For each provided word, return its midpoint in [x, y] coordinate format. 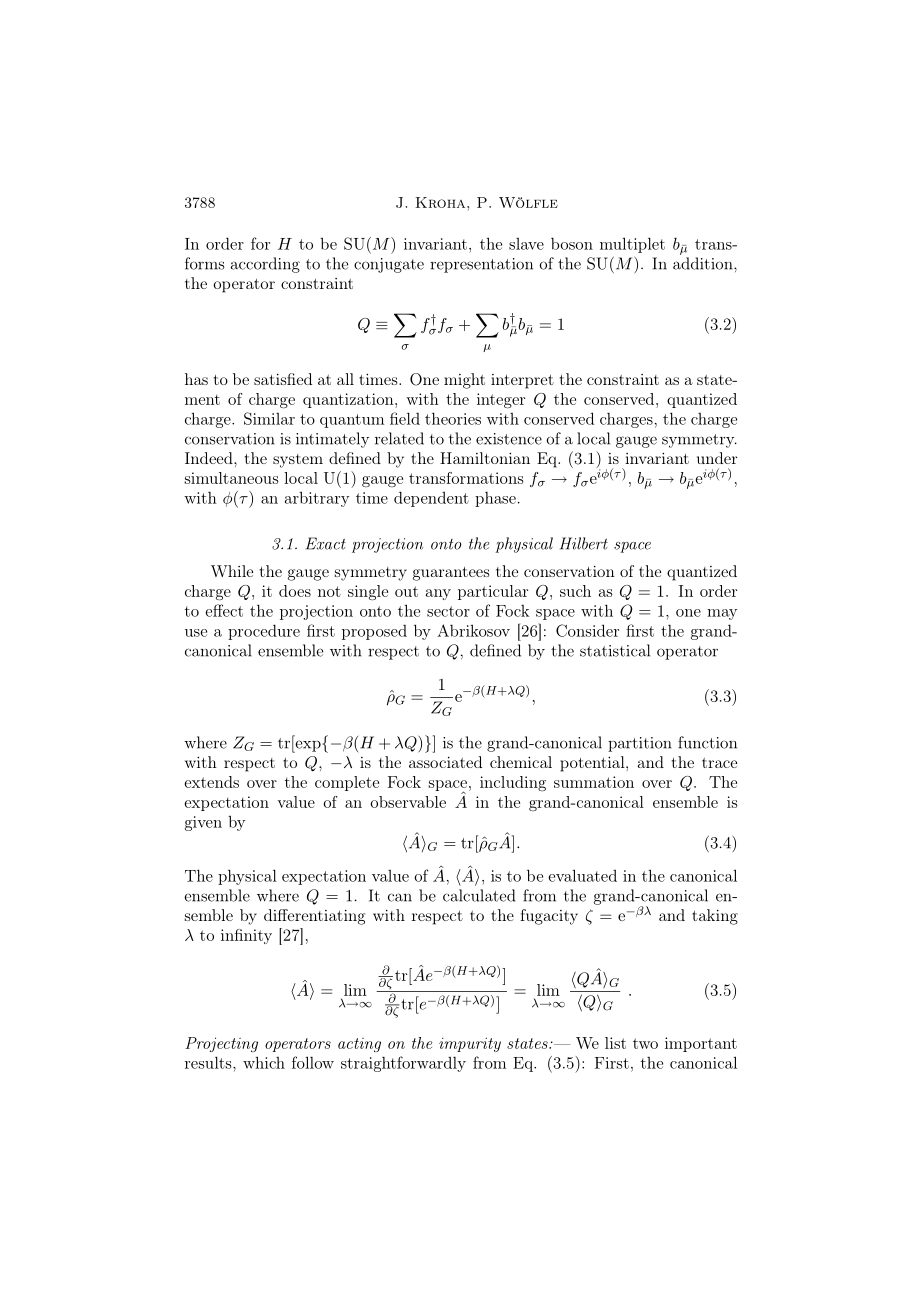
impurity [470, 1044]
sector [448, 611]
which [264, 1062]
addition [704, 263]
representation [481, 265]
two [645, 1043]
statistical [615, 650]
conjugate [389, 265]
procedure [264, 632]
